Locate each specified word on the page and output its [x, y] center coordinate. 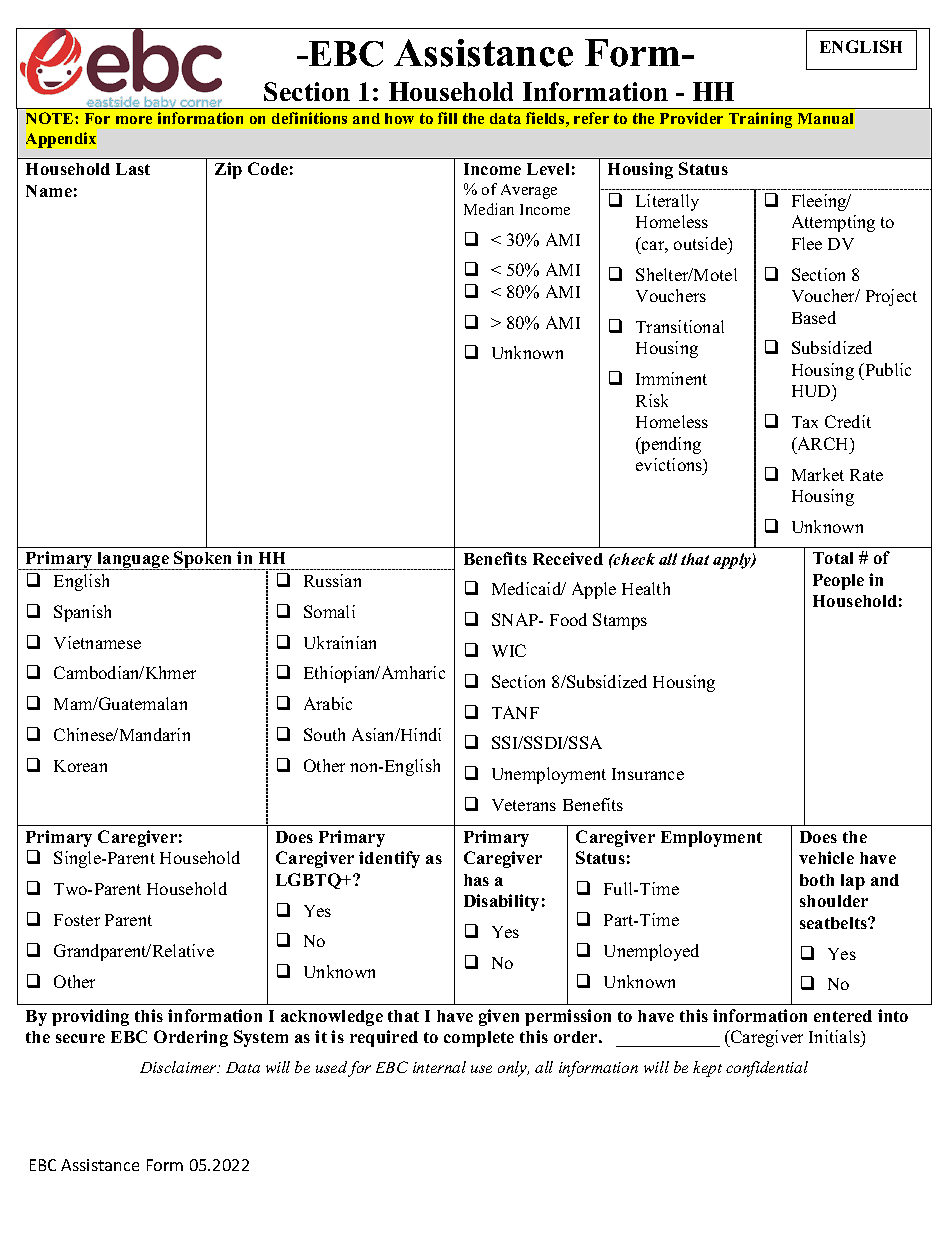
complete [479, 1039]
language [133, 561]
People [838, 582]
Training [760, 120]
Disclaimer [179, 1067]
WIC [509, 650]
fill [447, 118]
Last [133, 169]
